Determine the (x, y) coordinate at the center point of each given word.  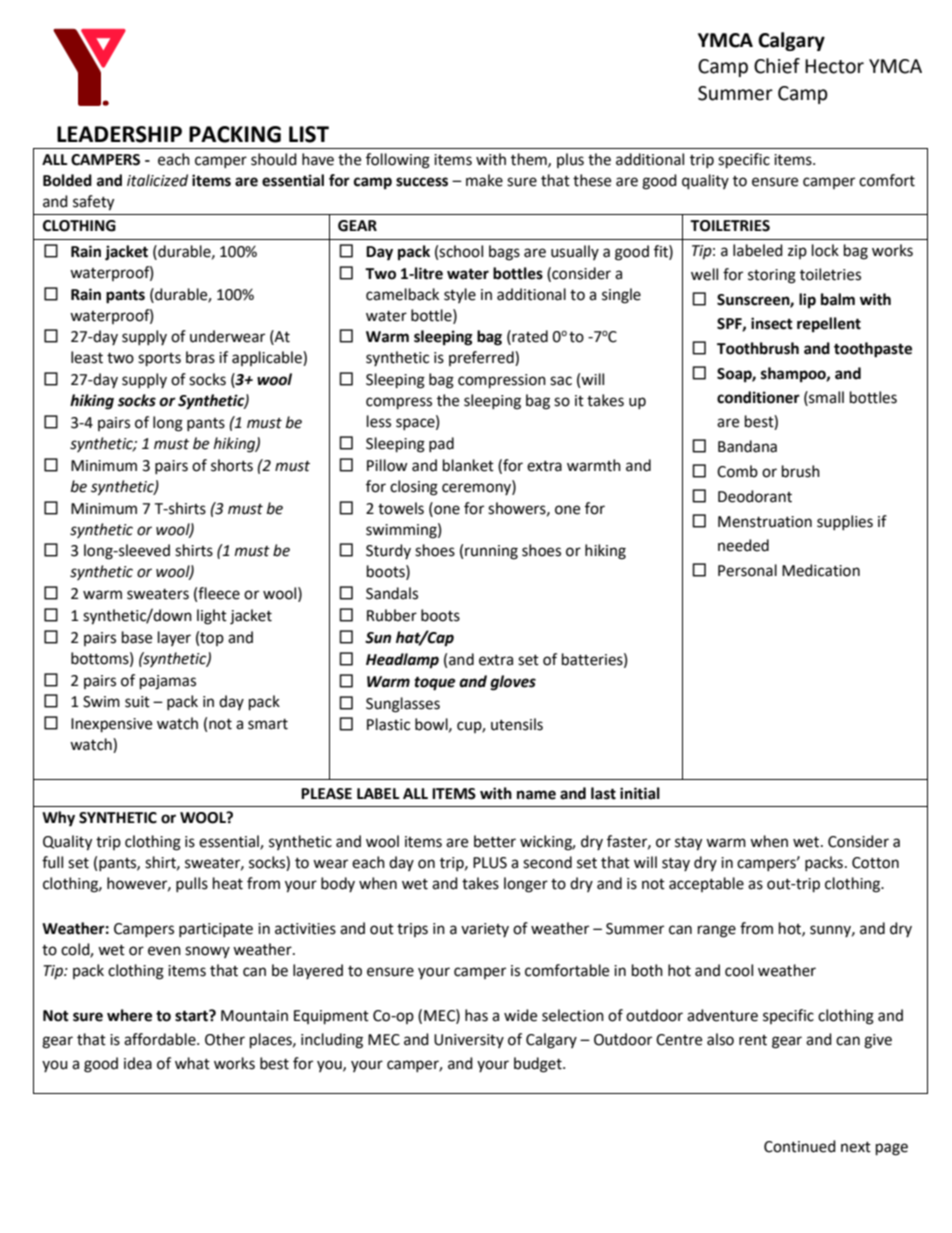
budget (539, 1065)
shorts (232, 465)
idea (138, 1063)
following (398, 161)
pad (441, 444)
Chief (777, 66)
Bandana (747, 446)
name (536, 795)
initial (640, 793)
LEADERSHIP (119, 134)
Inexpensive (111, 725)
